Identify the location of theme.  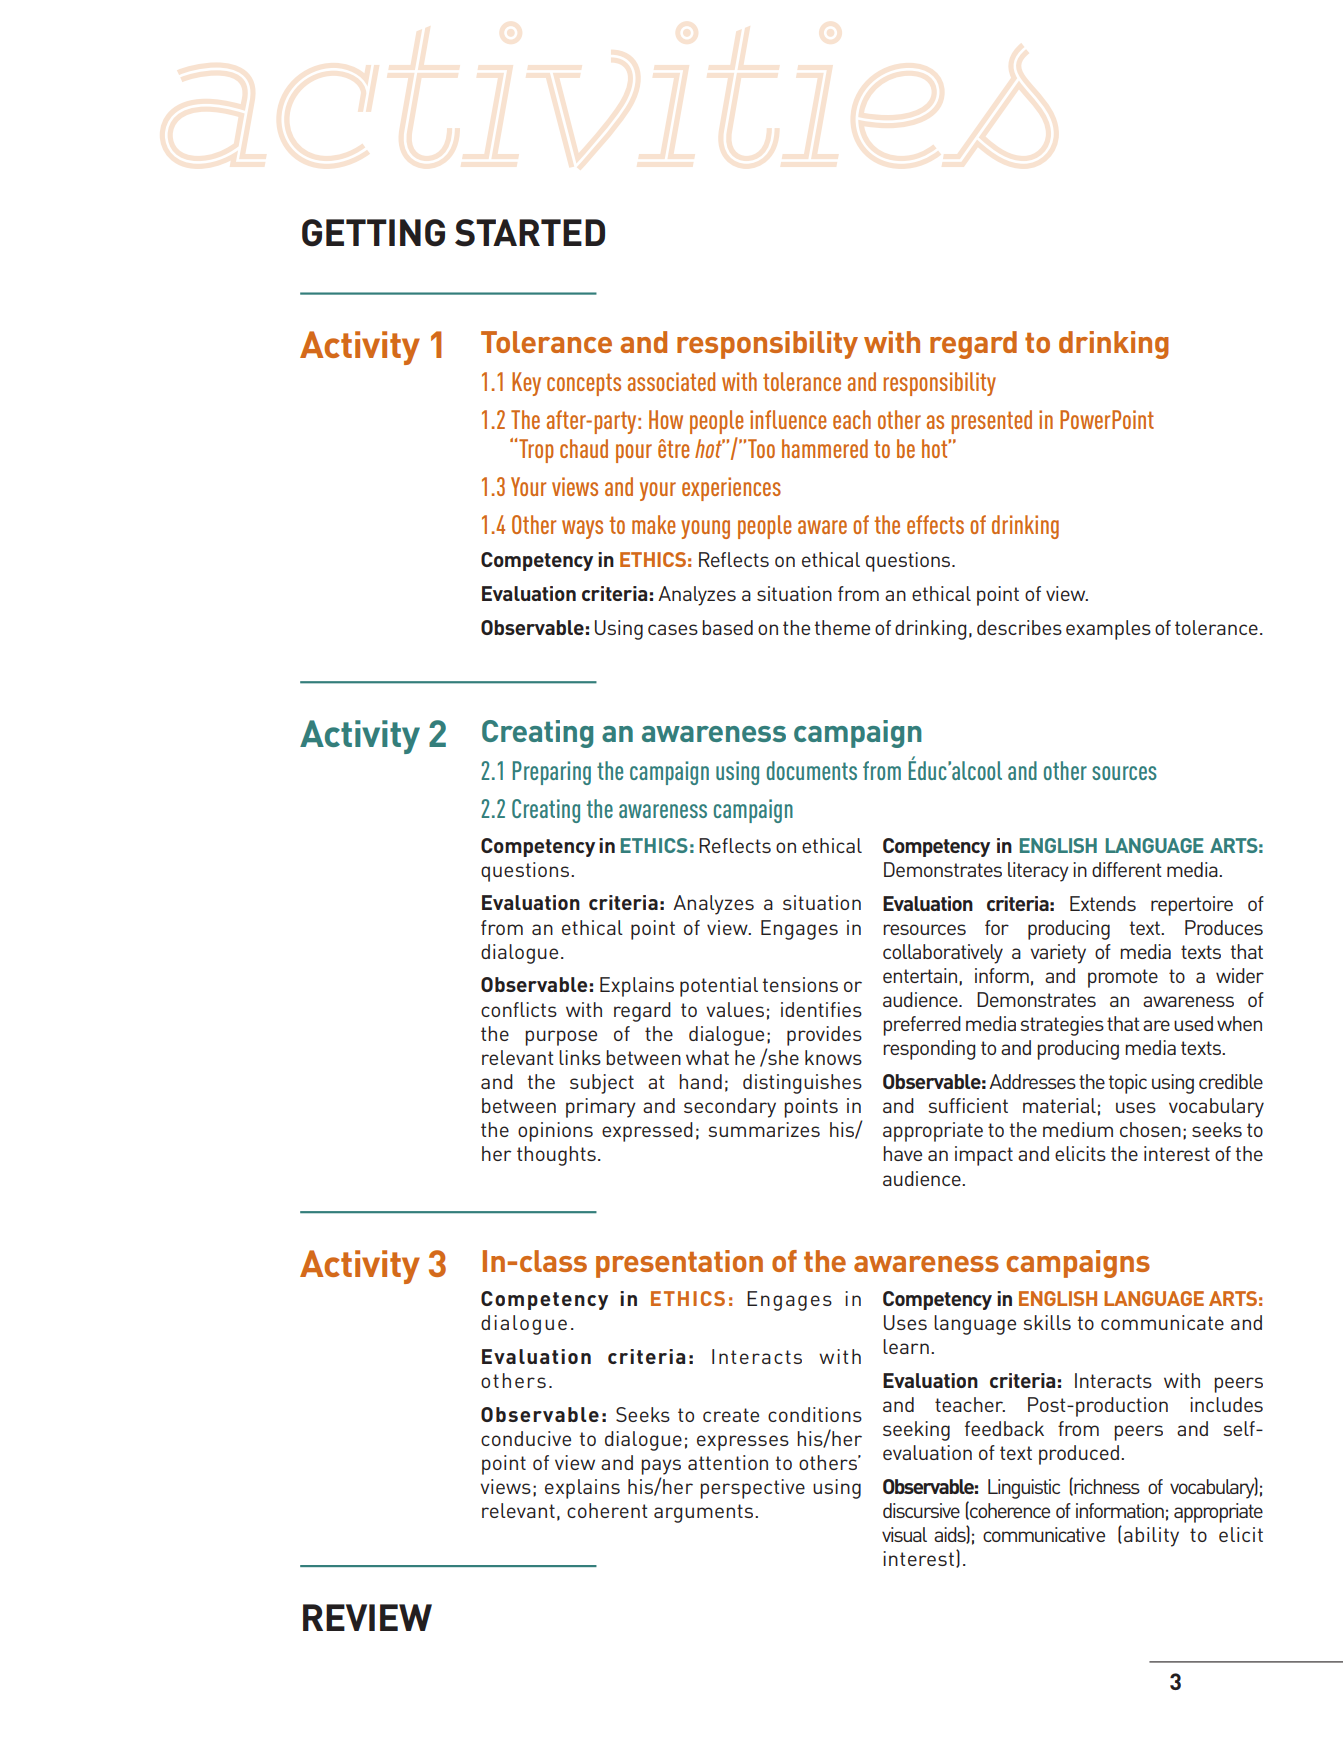
(842, 627).
